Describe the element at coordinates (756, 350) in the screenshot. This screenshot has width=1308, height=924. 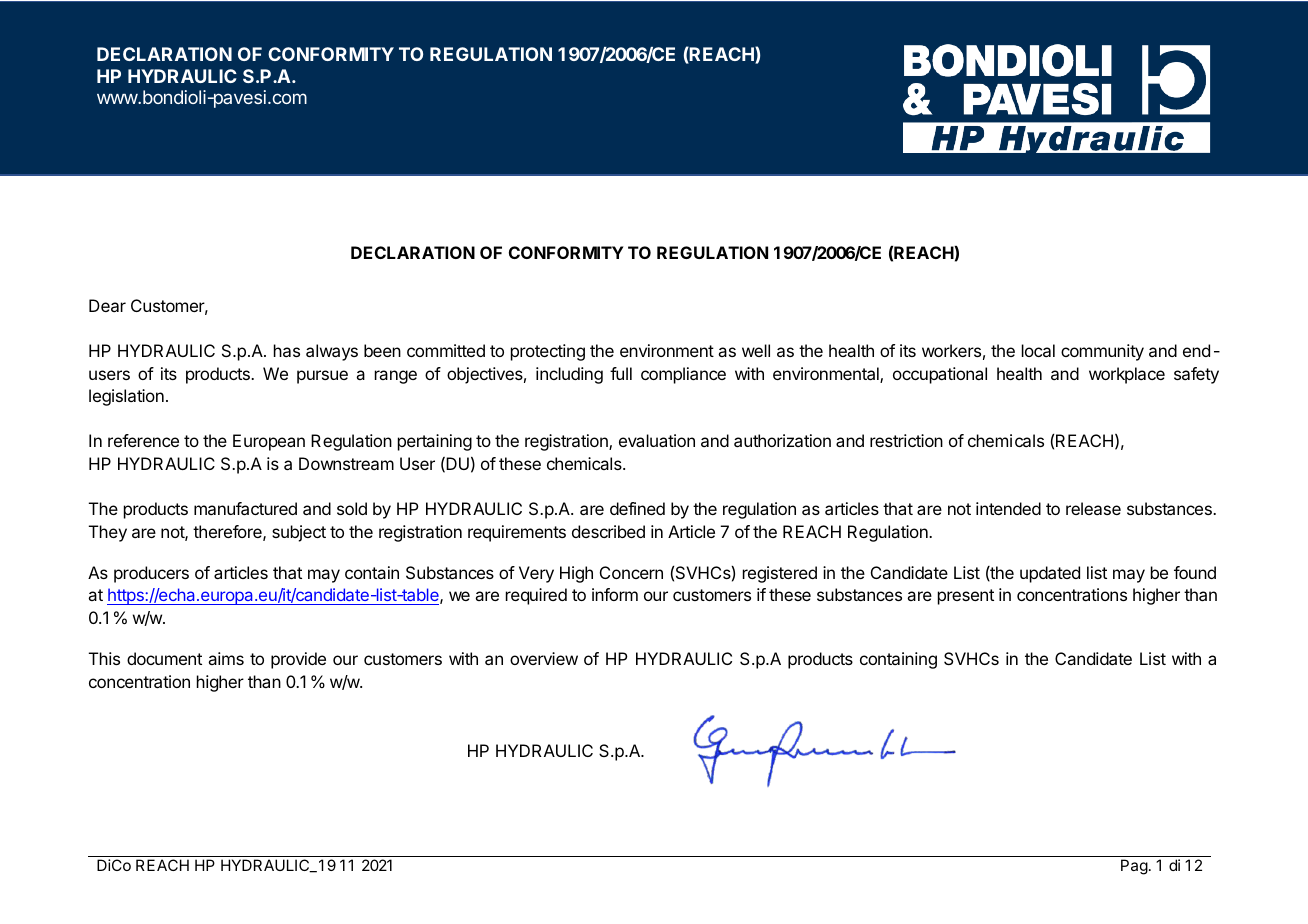
I see `well` at that location.
